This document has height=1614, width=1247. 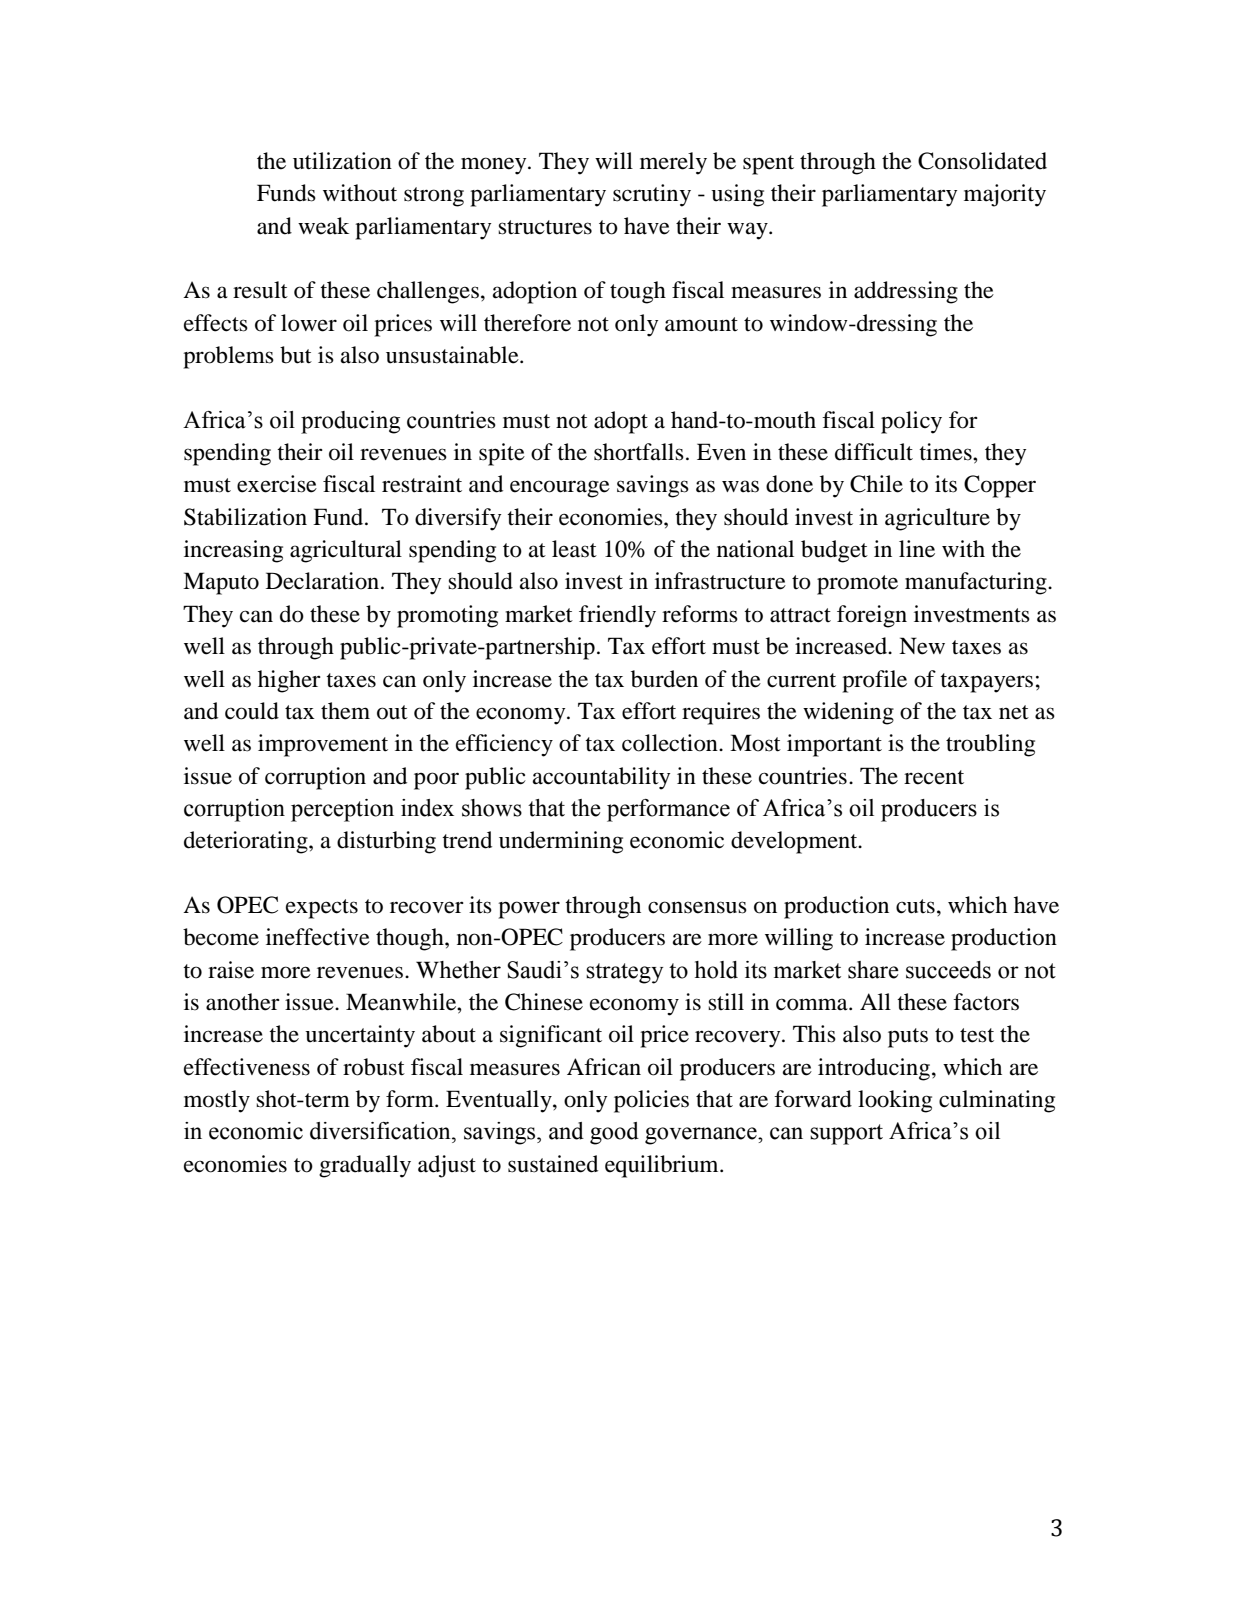 I want to click on New, so click(x=922, y=646).
